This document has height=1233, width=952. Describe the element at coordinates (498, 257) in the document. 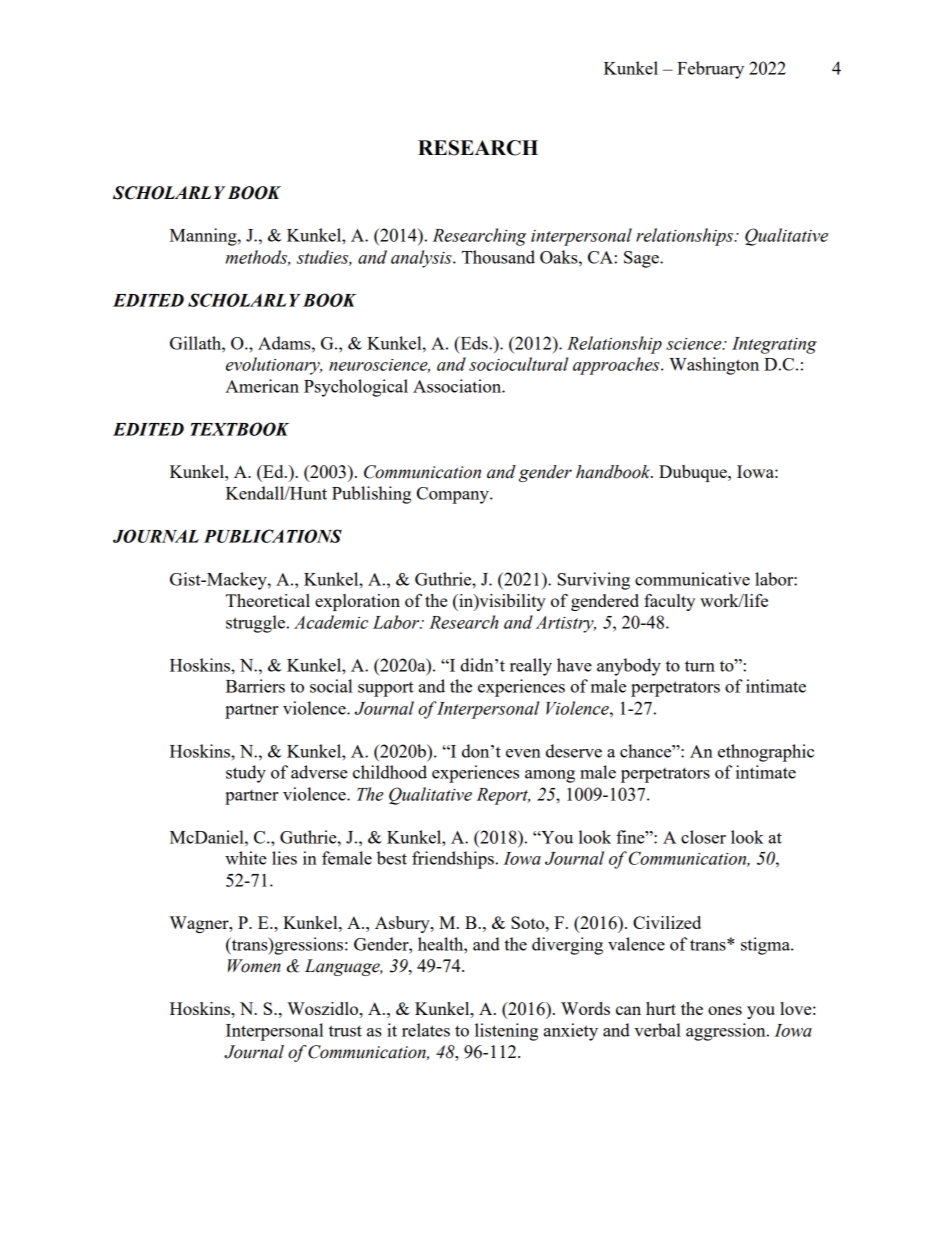

I see `Thousand` at that location.
